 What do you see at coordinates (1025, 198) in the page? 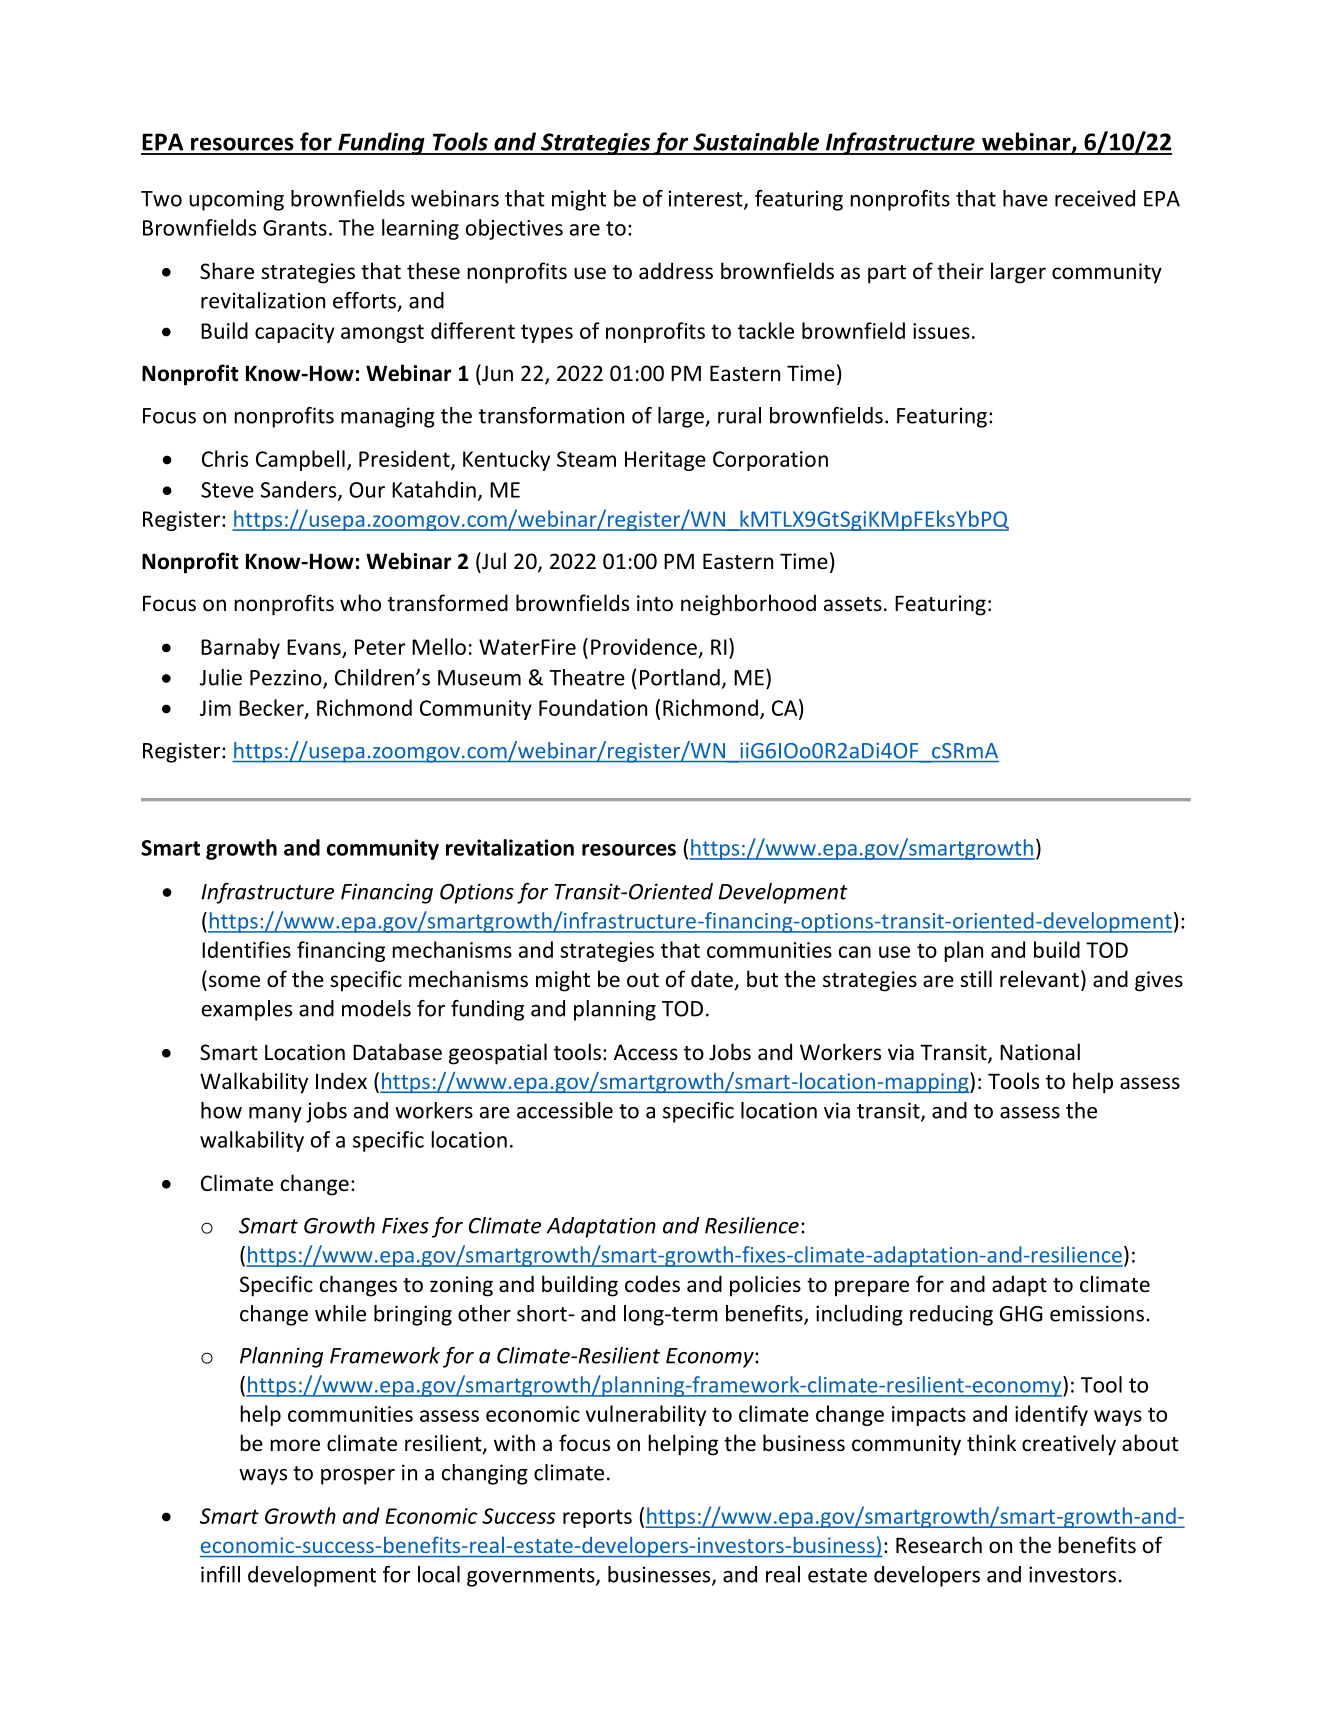
I see `have` at bounding box center [1025, 198].
